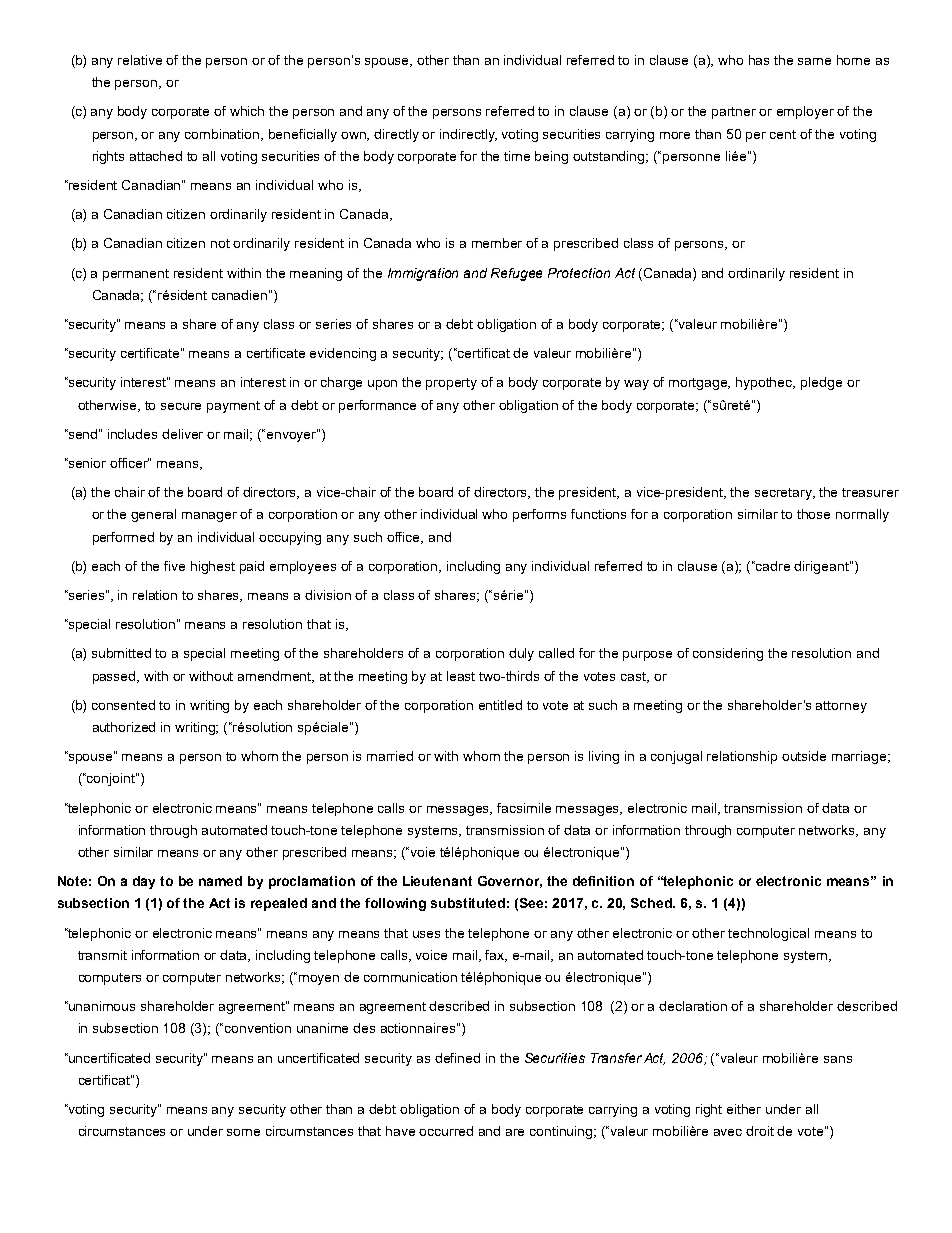 The width and height of the page is (952, 1233). Describe the element at coordinates (174, 566) in the page. I see `five` at that location.
